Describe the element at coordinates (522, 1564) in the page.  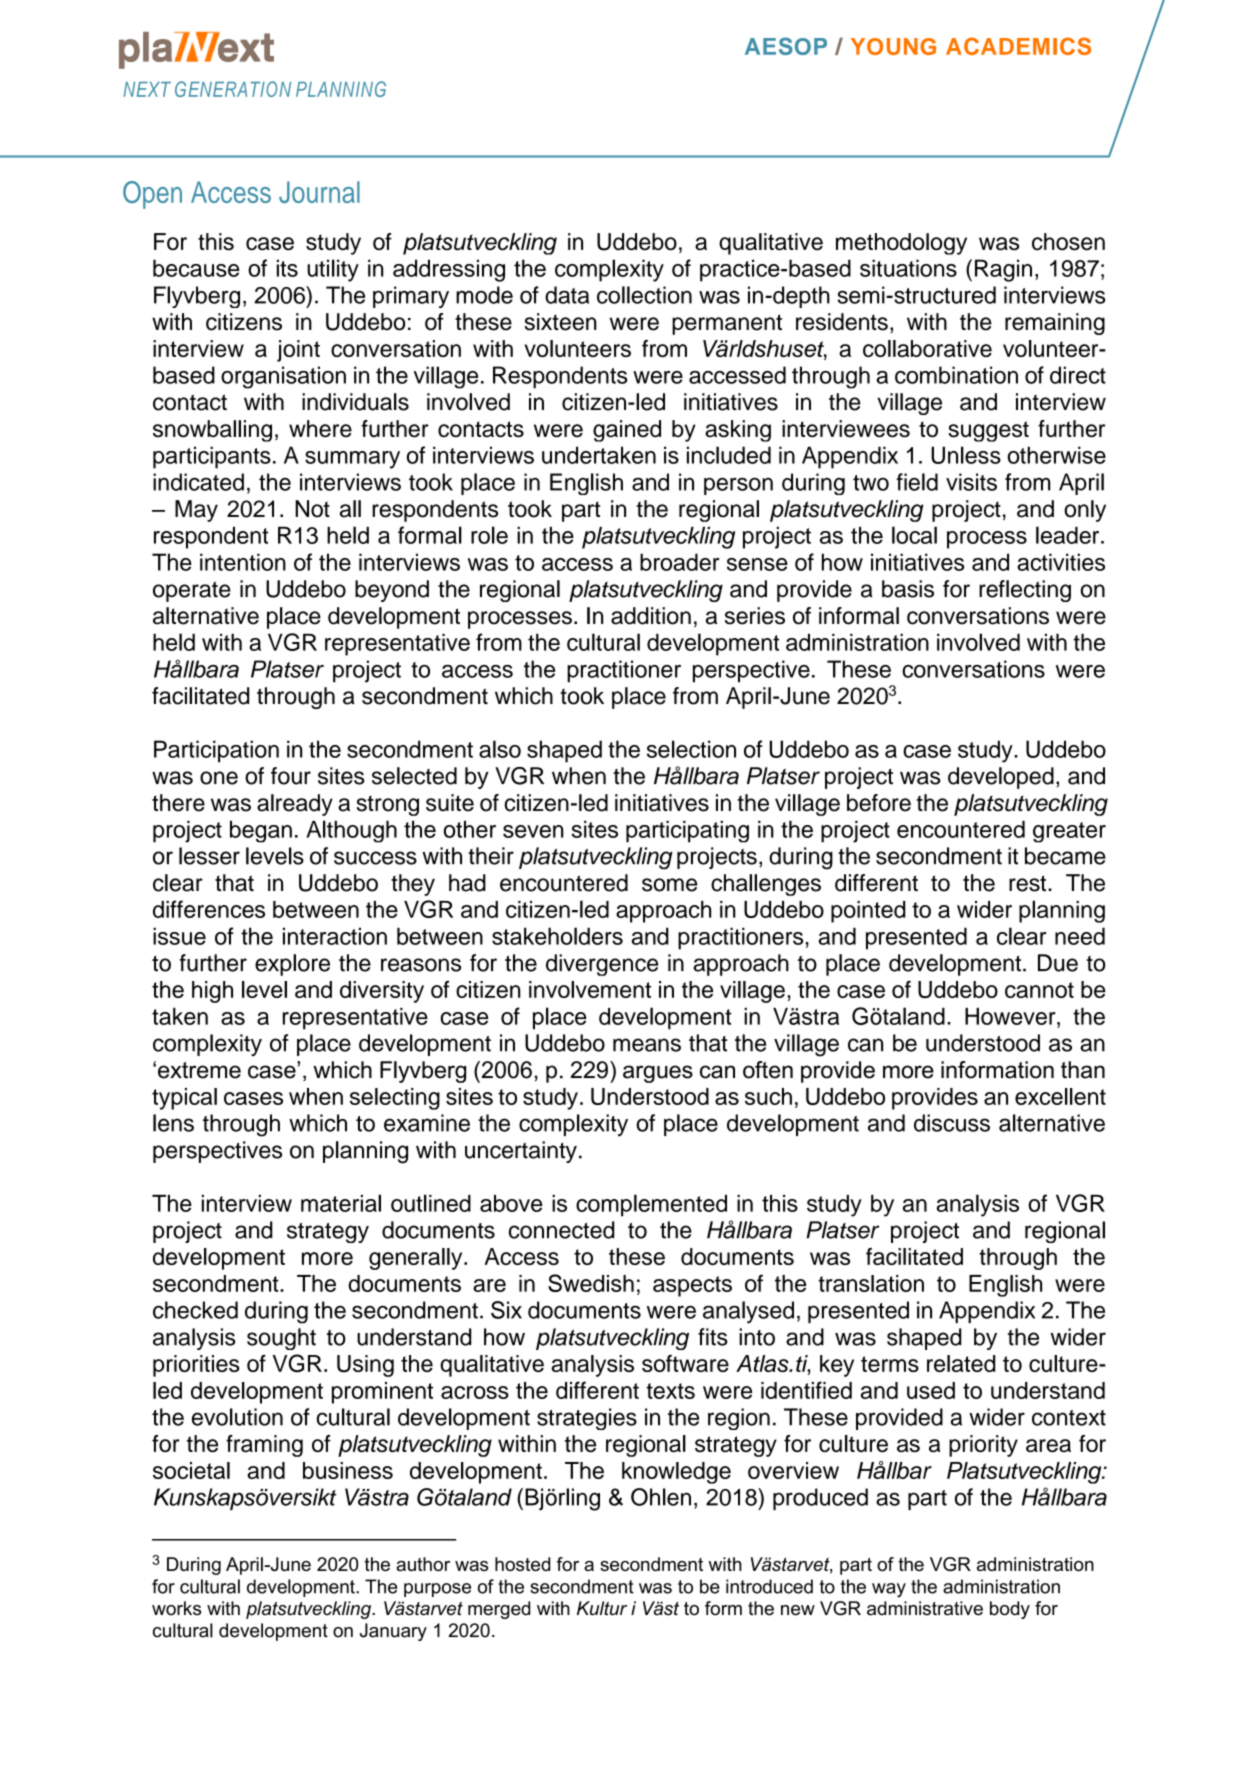
I see `hosted` at that location.
